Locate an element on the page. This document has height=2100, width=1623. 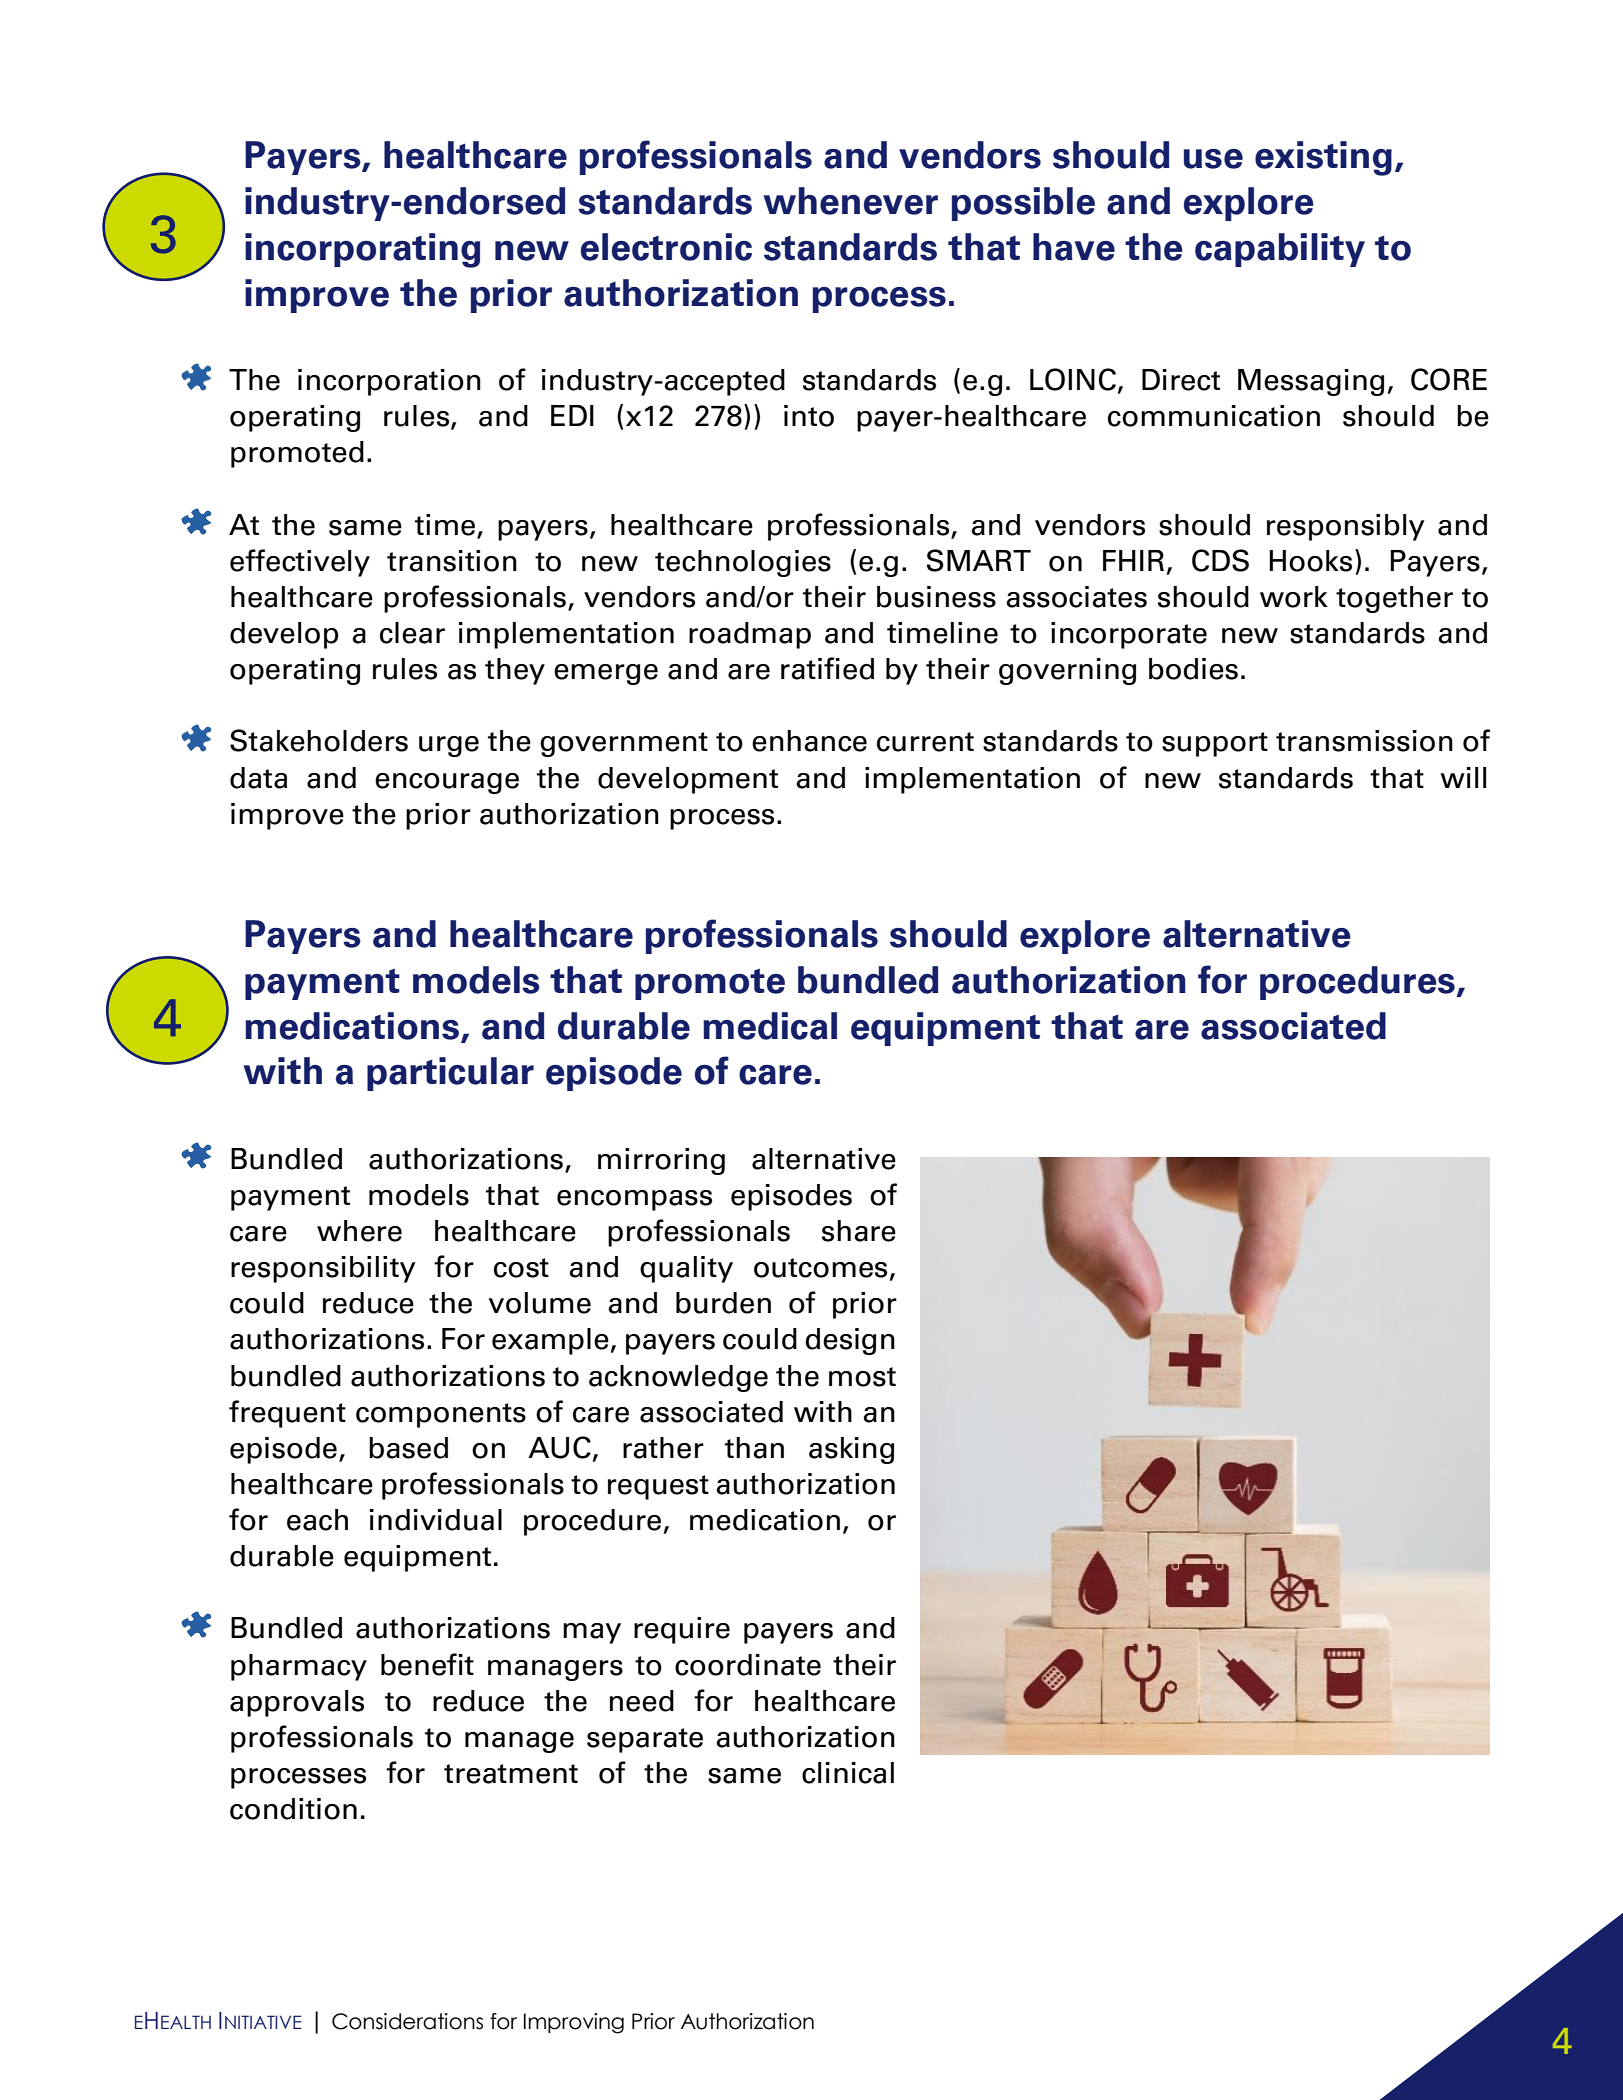
Considerations is located at coordinates (407, 2021).
